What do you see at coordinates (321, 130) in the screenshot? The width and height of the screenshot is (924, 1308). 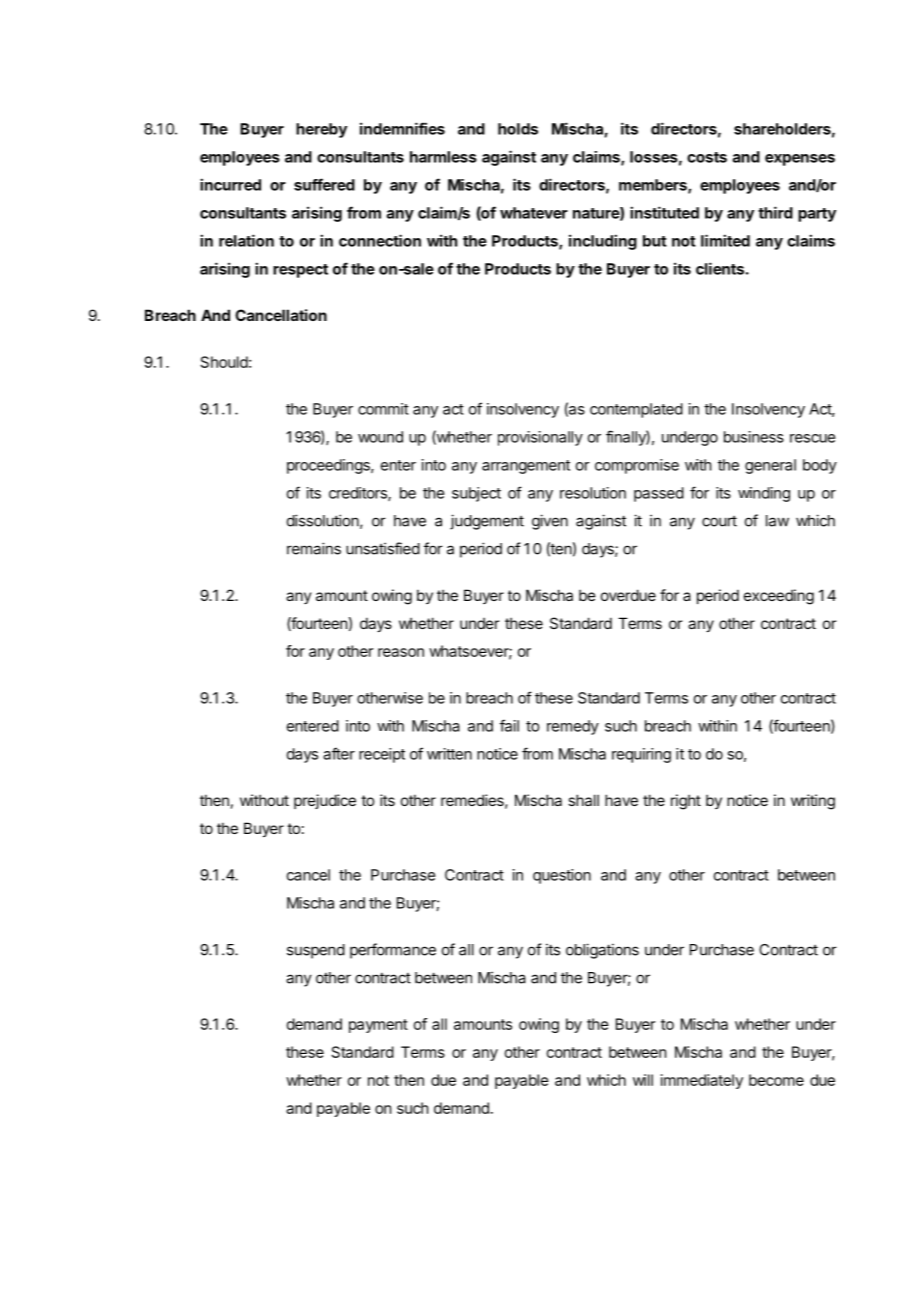 I see `hereby` at bounding box center [321, 130].
